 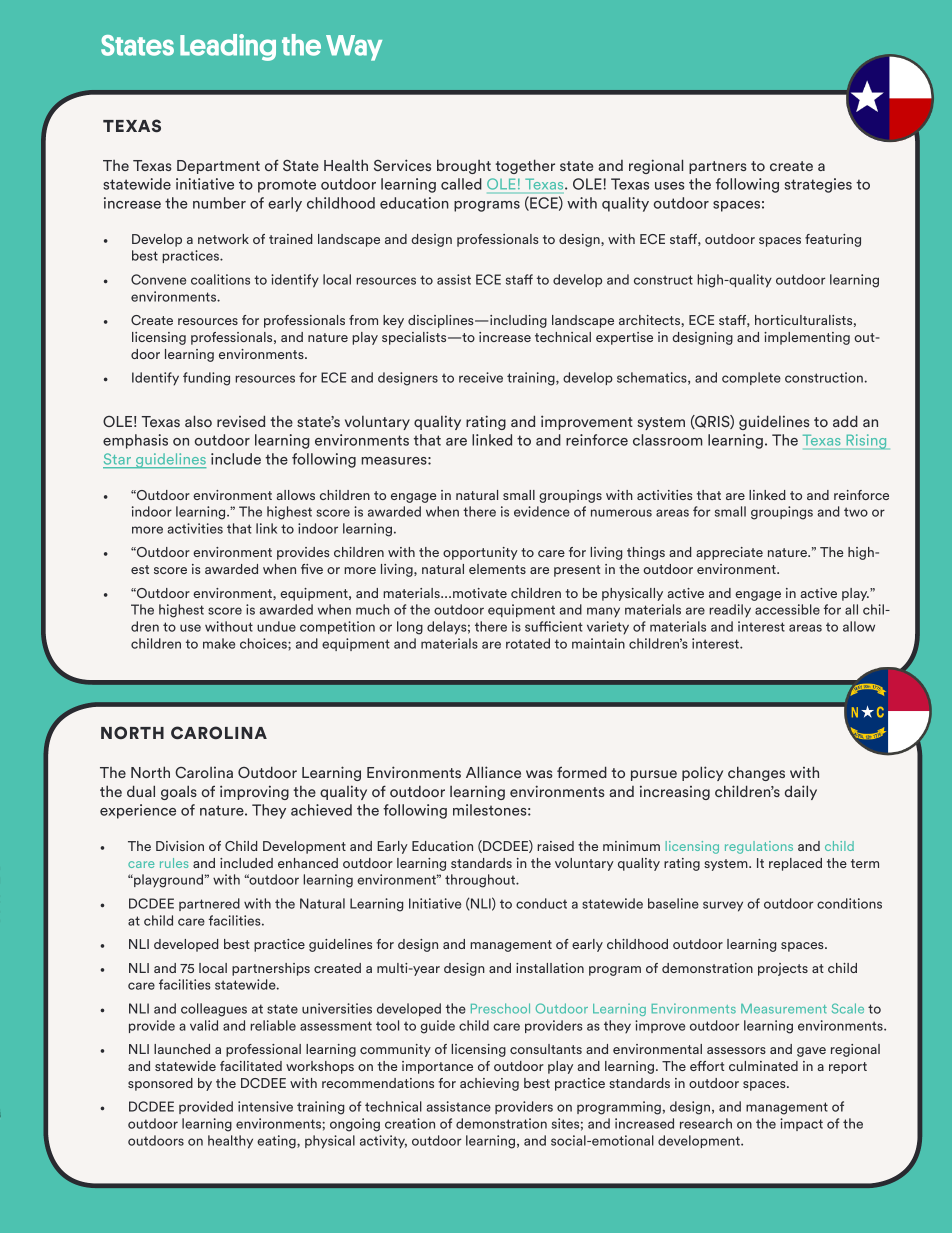 What do you see at coordinates (464, 166) in the screenshot?
I see `brought` at bounding box center [464, 166].
